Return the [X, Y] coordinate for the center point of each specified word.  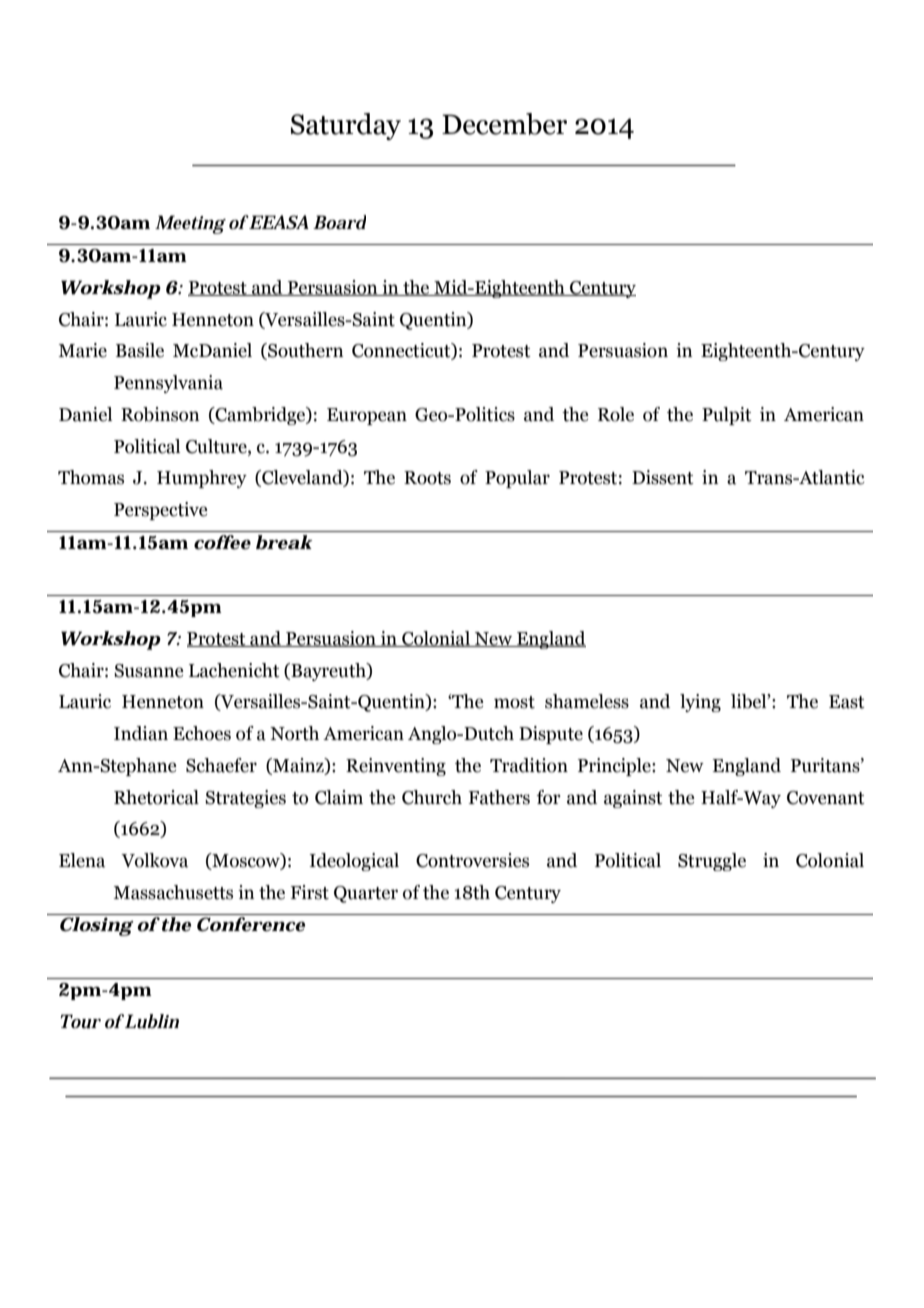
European [367, 416]
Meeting [190, 224]
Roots [427, 478]
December [504, 124]
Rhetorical [156, 797]
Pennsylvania [168, 384]
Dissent [663, 477]
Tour [80, 1021]
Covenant [826, 798]
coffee [222, 542]
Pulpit [727, 416]
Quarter [366, 894]
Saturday [346, 126]
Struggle [712, 862]
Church [432, 797]
